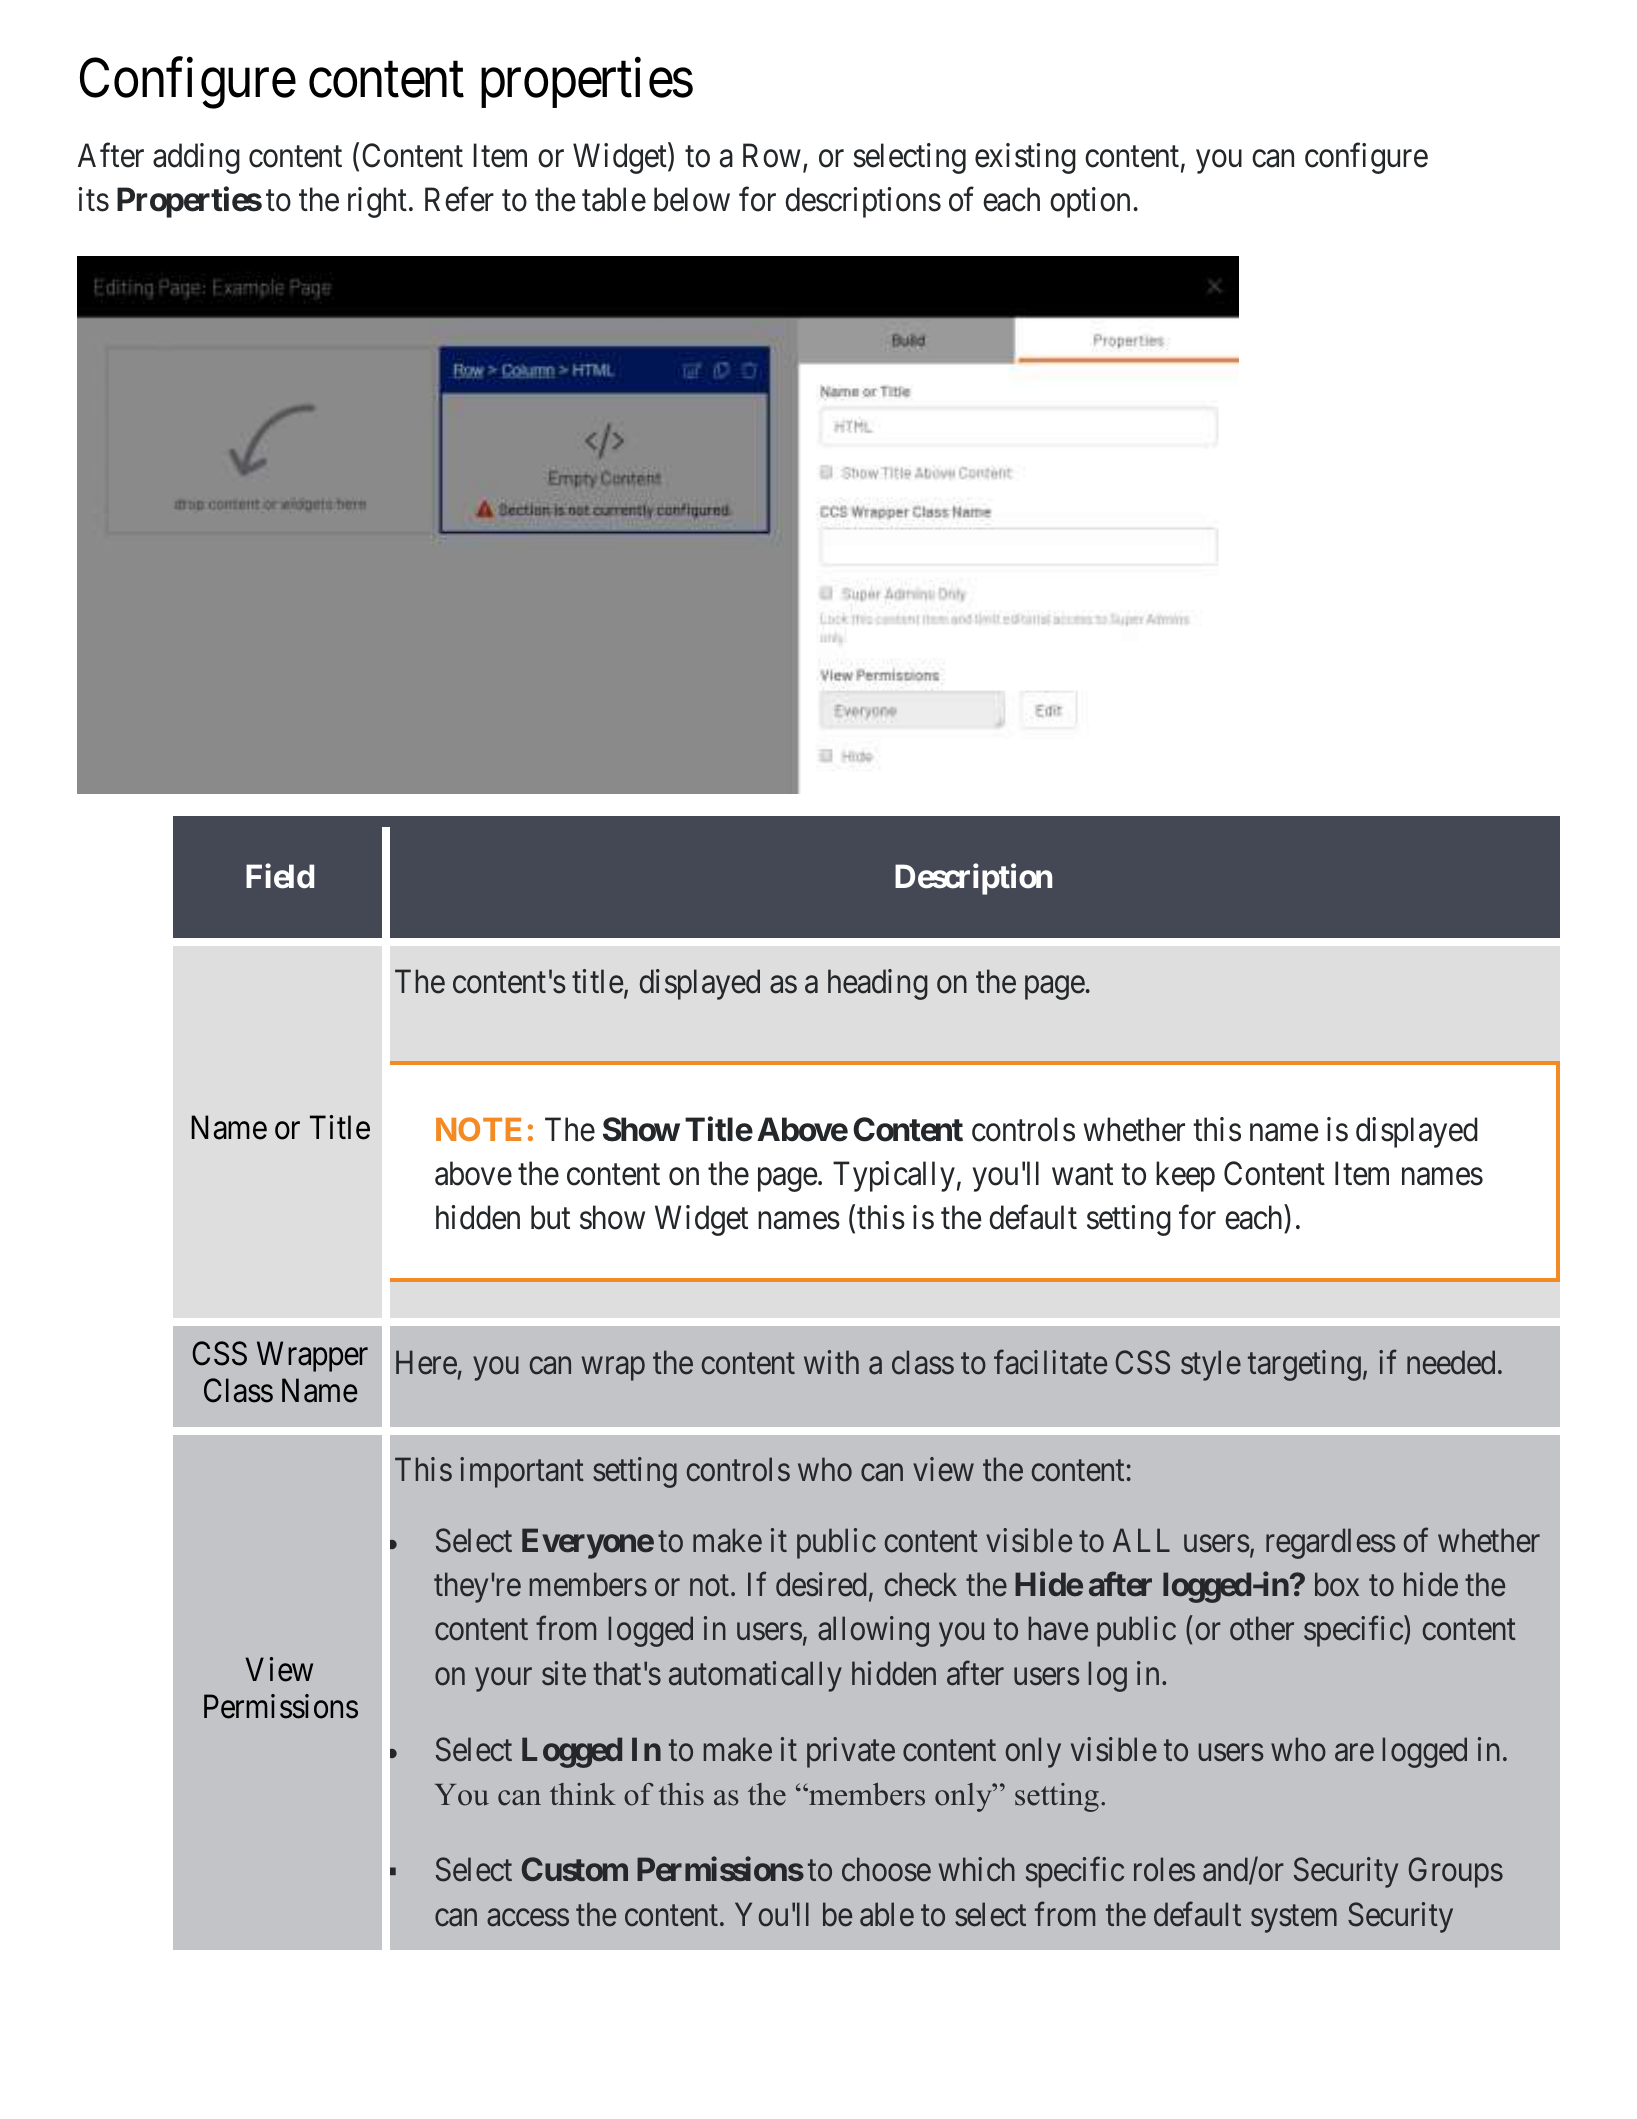  Describe the element at coordinates (196, 158) in the screenshot. I see `adding` at that location.
